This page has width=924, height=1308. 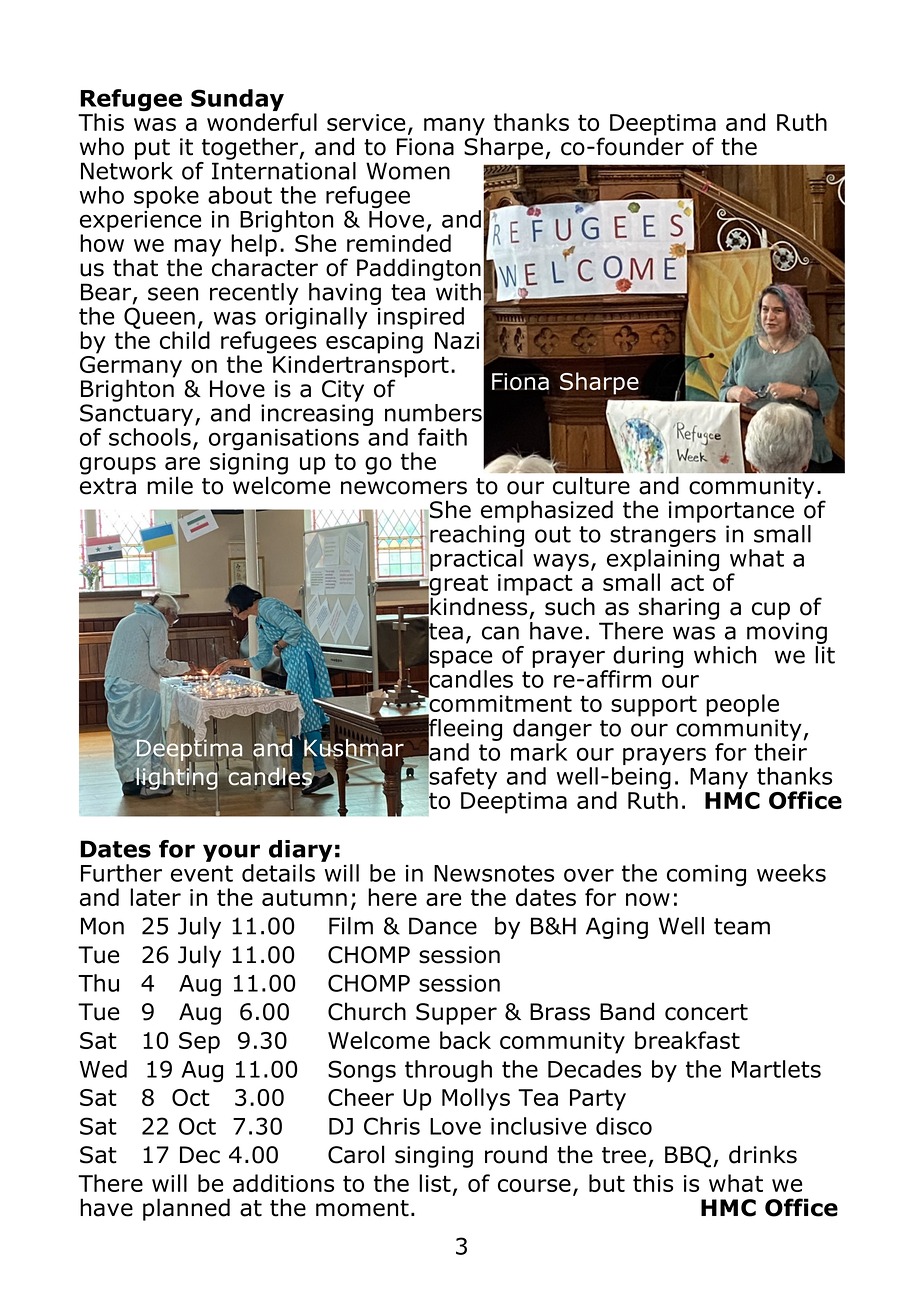 What do you see at coordinates (706, 875) in the page?
I see `coming` at bounding box center [706, 875].
